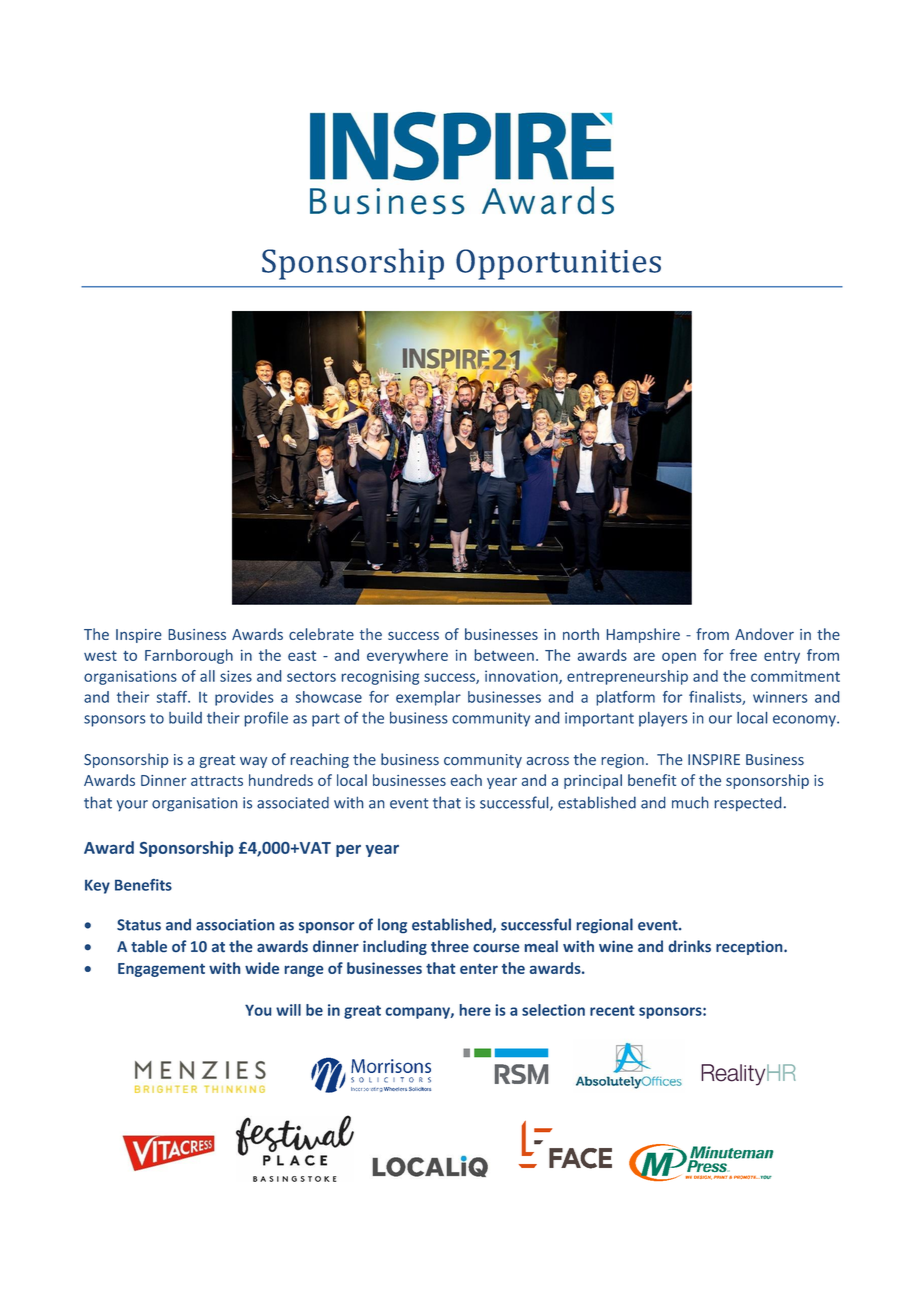  I want to click on Andover, so click(764, 634).
